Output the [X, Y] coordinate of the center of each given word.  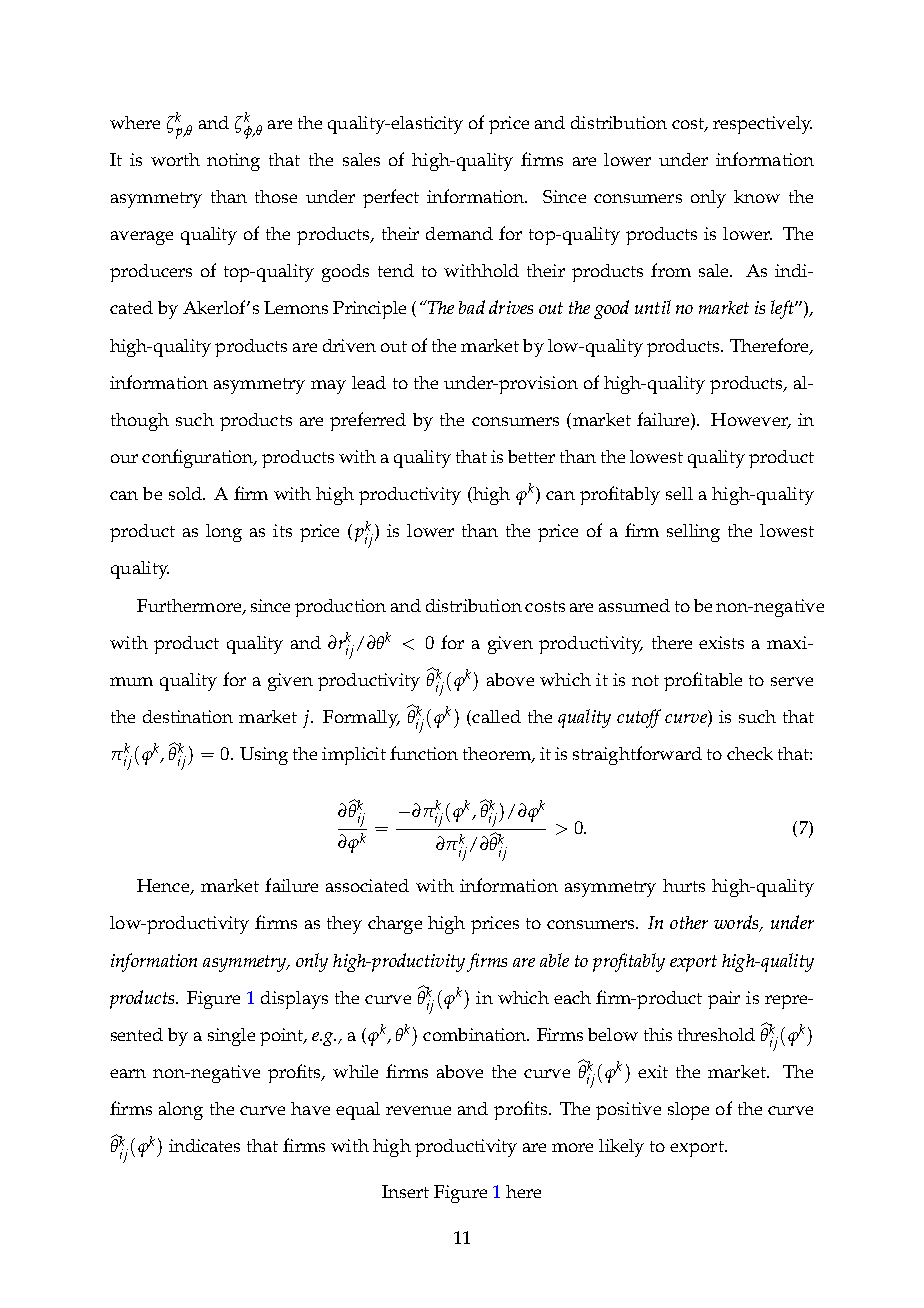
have [310, 1108]
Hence [164, 887]
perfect [391, 198]
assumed [634, 605]
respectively [762, 125]
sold [186, 493]
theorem [498, 755]
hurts [684, 885]
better [531, 456]
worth [175, 159]
